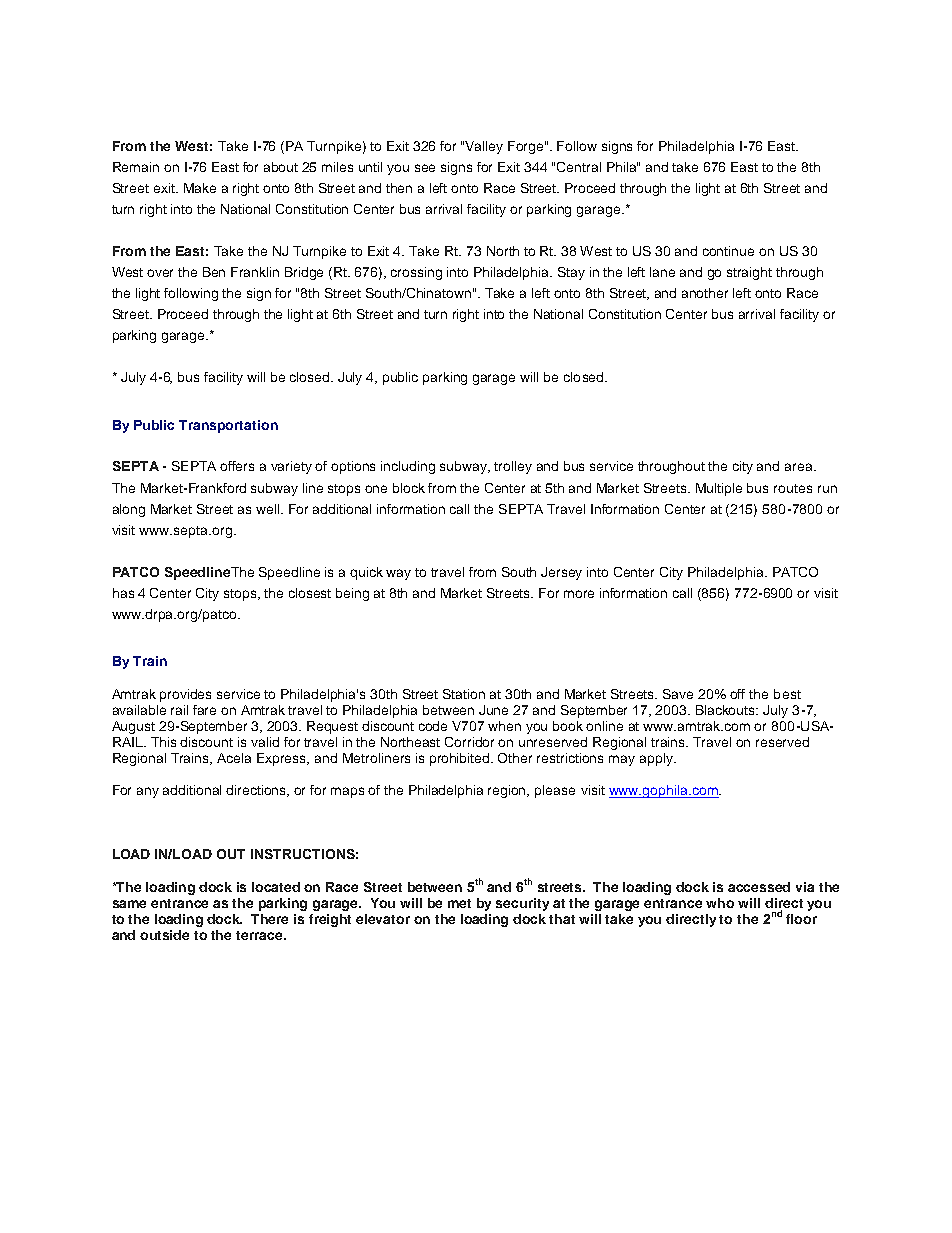 Image resolution: width=952 pixels, height=1233 pixels. What do you see at coordinates (164, 935) in the screenshot?
I see `outside` at bounding box center [164, 935].
